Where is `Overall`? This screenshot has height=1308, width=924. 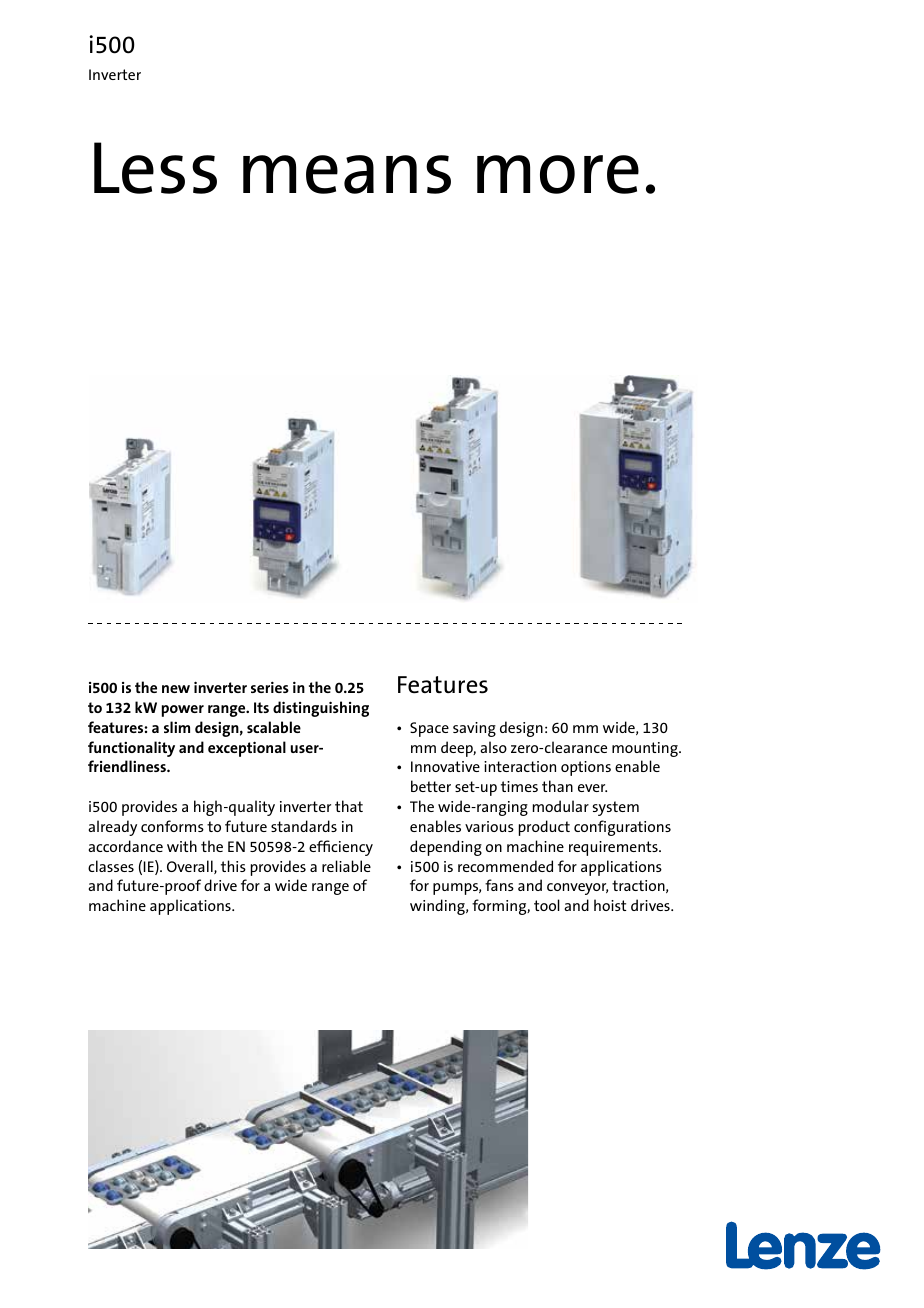
Overall is located at coordinates (191, 867).
